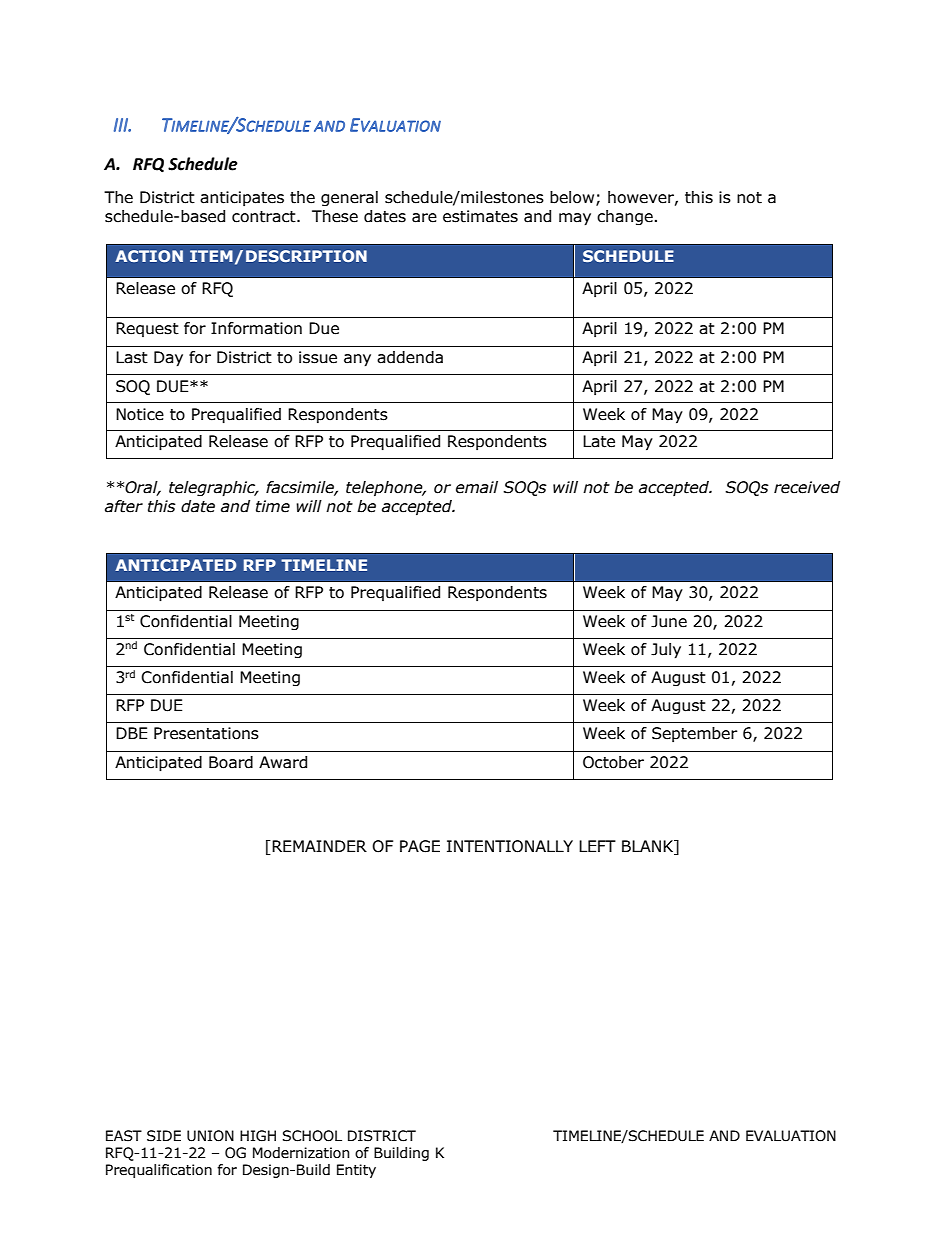 The width and height of the document is (952, 1233). I want to click on INTENTIONALLY, so click(510, 846).
